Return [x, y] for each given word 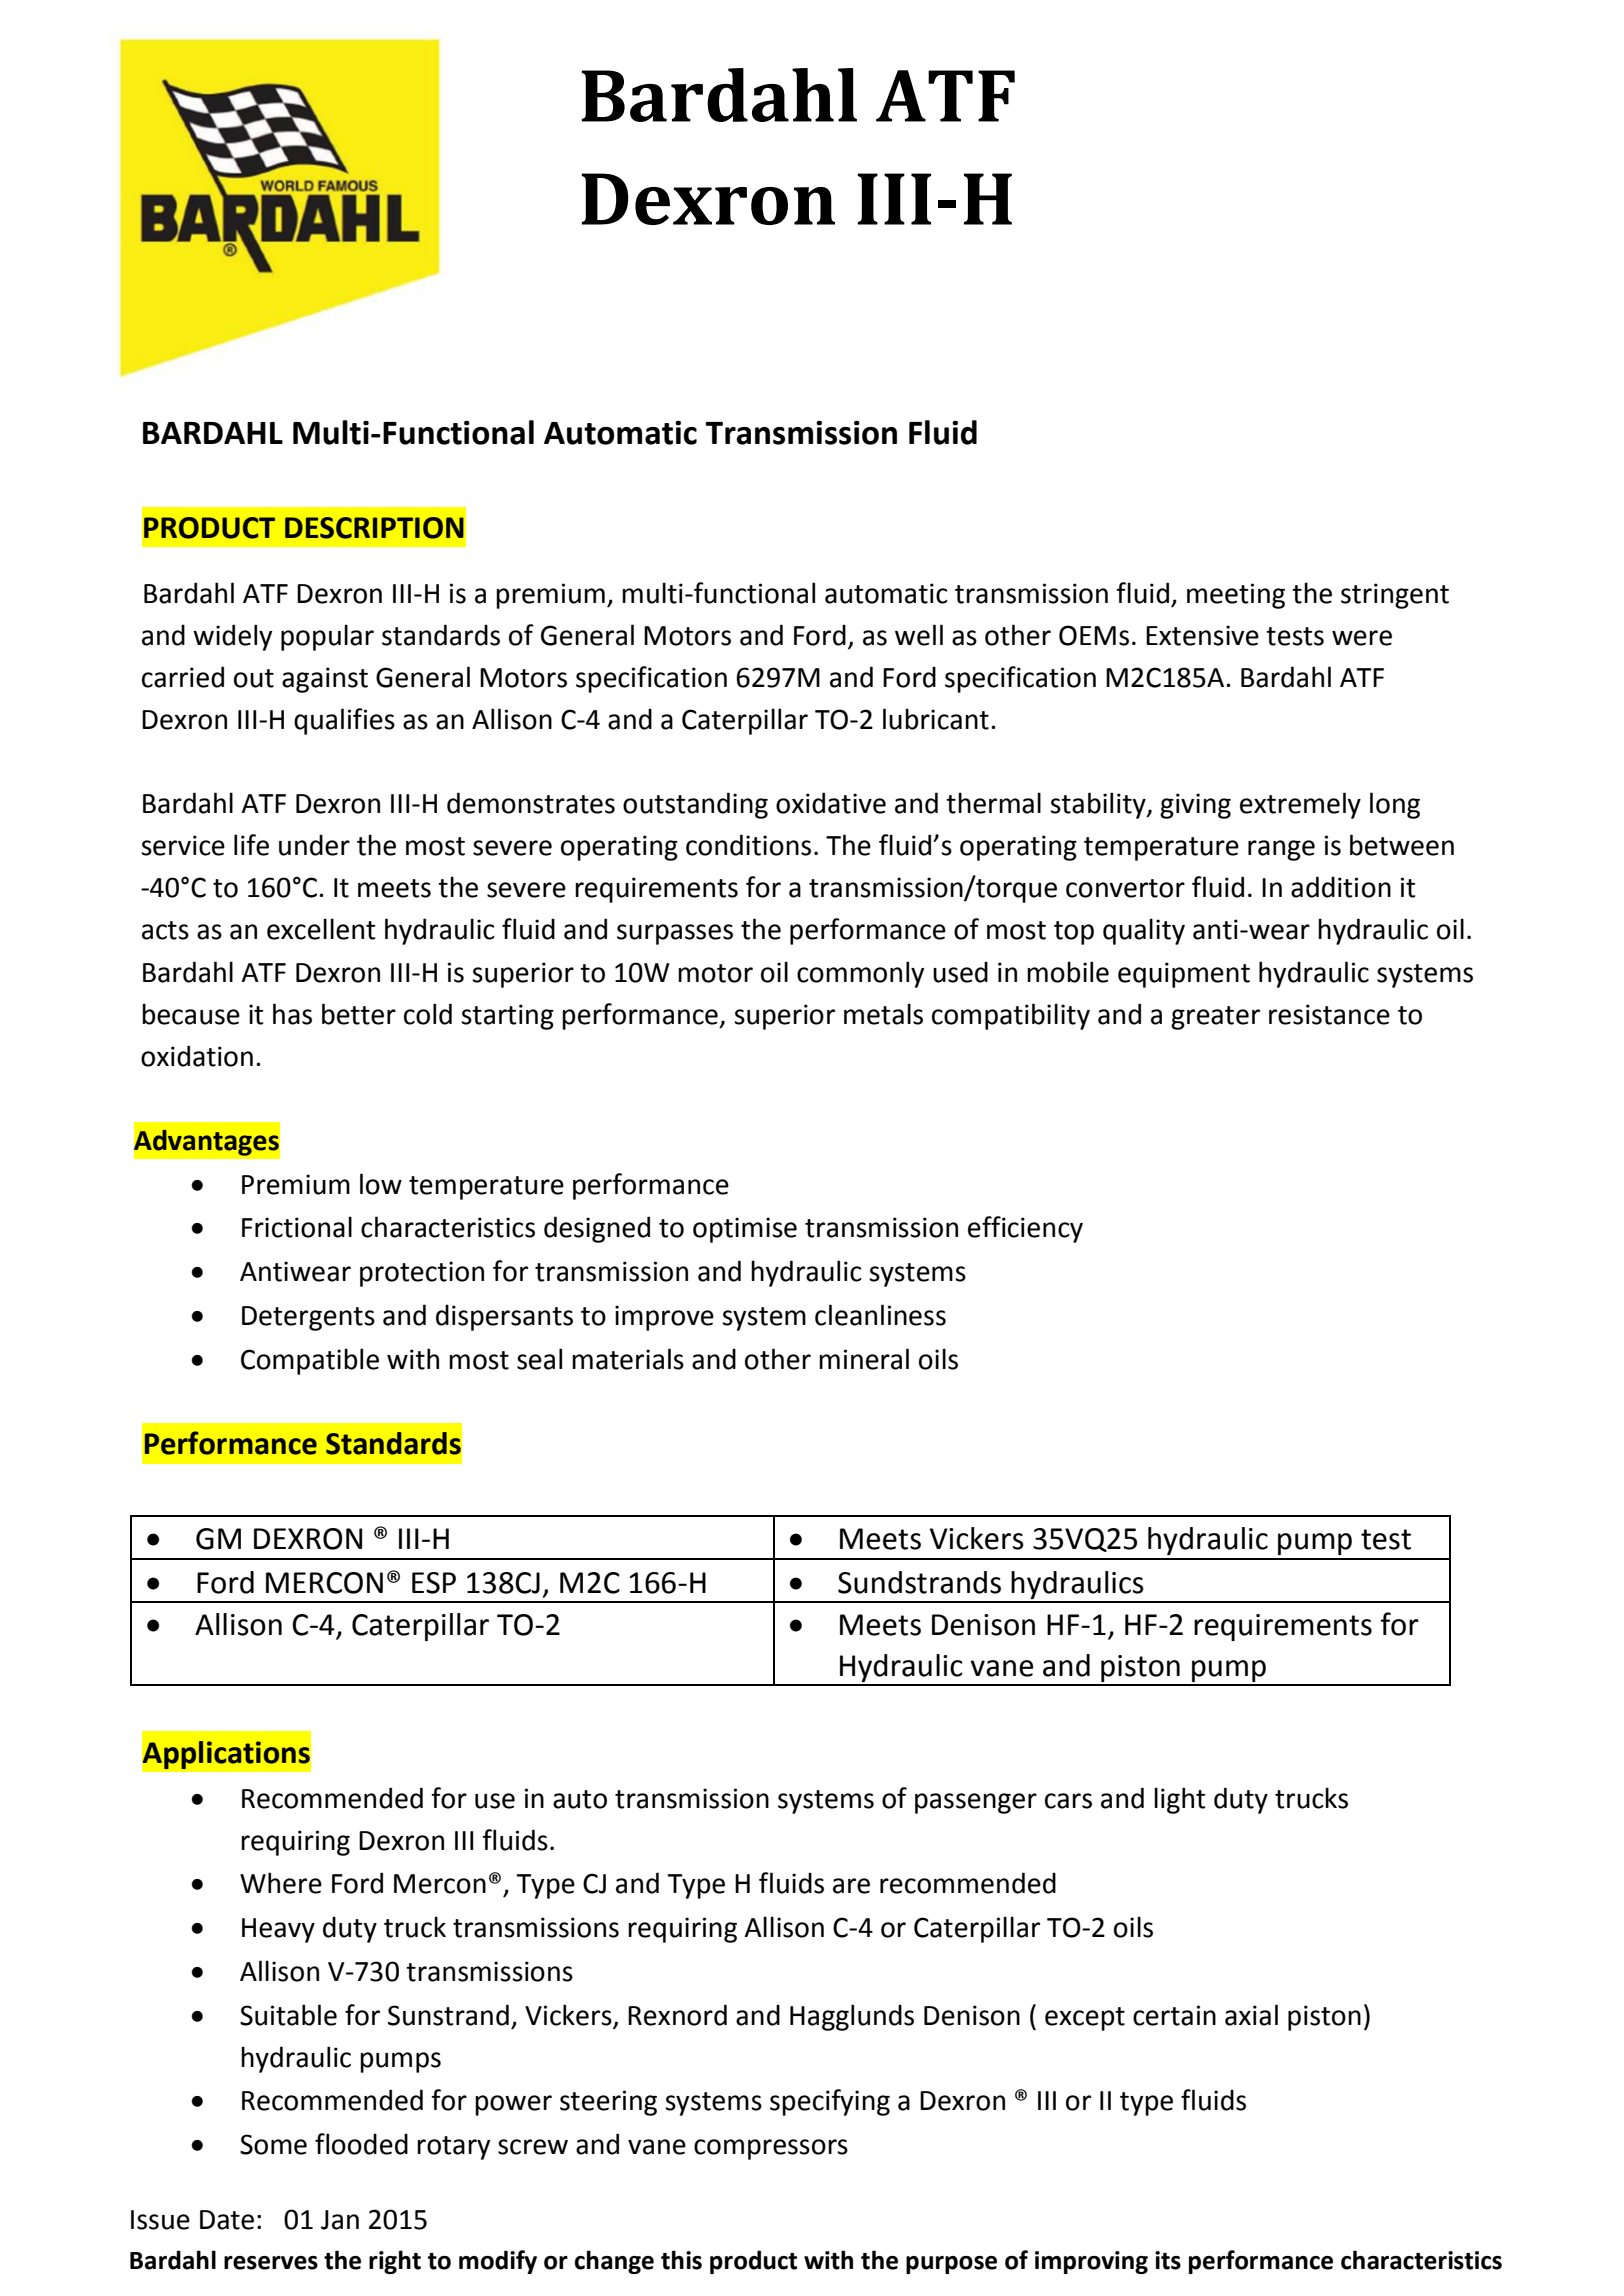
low [381, 1184]
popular [327, 637]
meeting [1236, 596]
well [919, 635]
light [1180, 1800]
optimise [745, 1230]
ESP [434, 1583]
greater [1215, 1018]
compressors [771, 2149]
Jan [340, 2220]
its [1168, 2260]
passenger [976, 1803]
